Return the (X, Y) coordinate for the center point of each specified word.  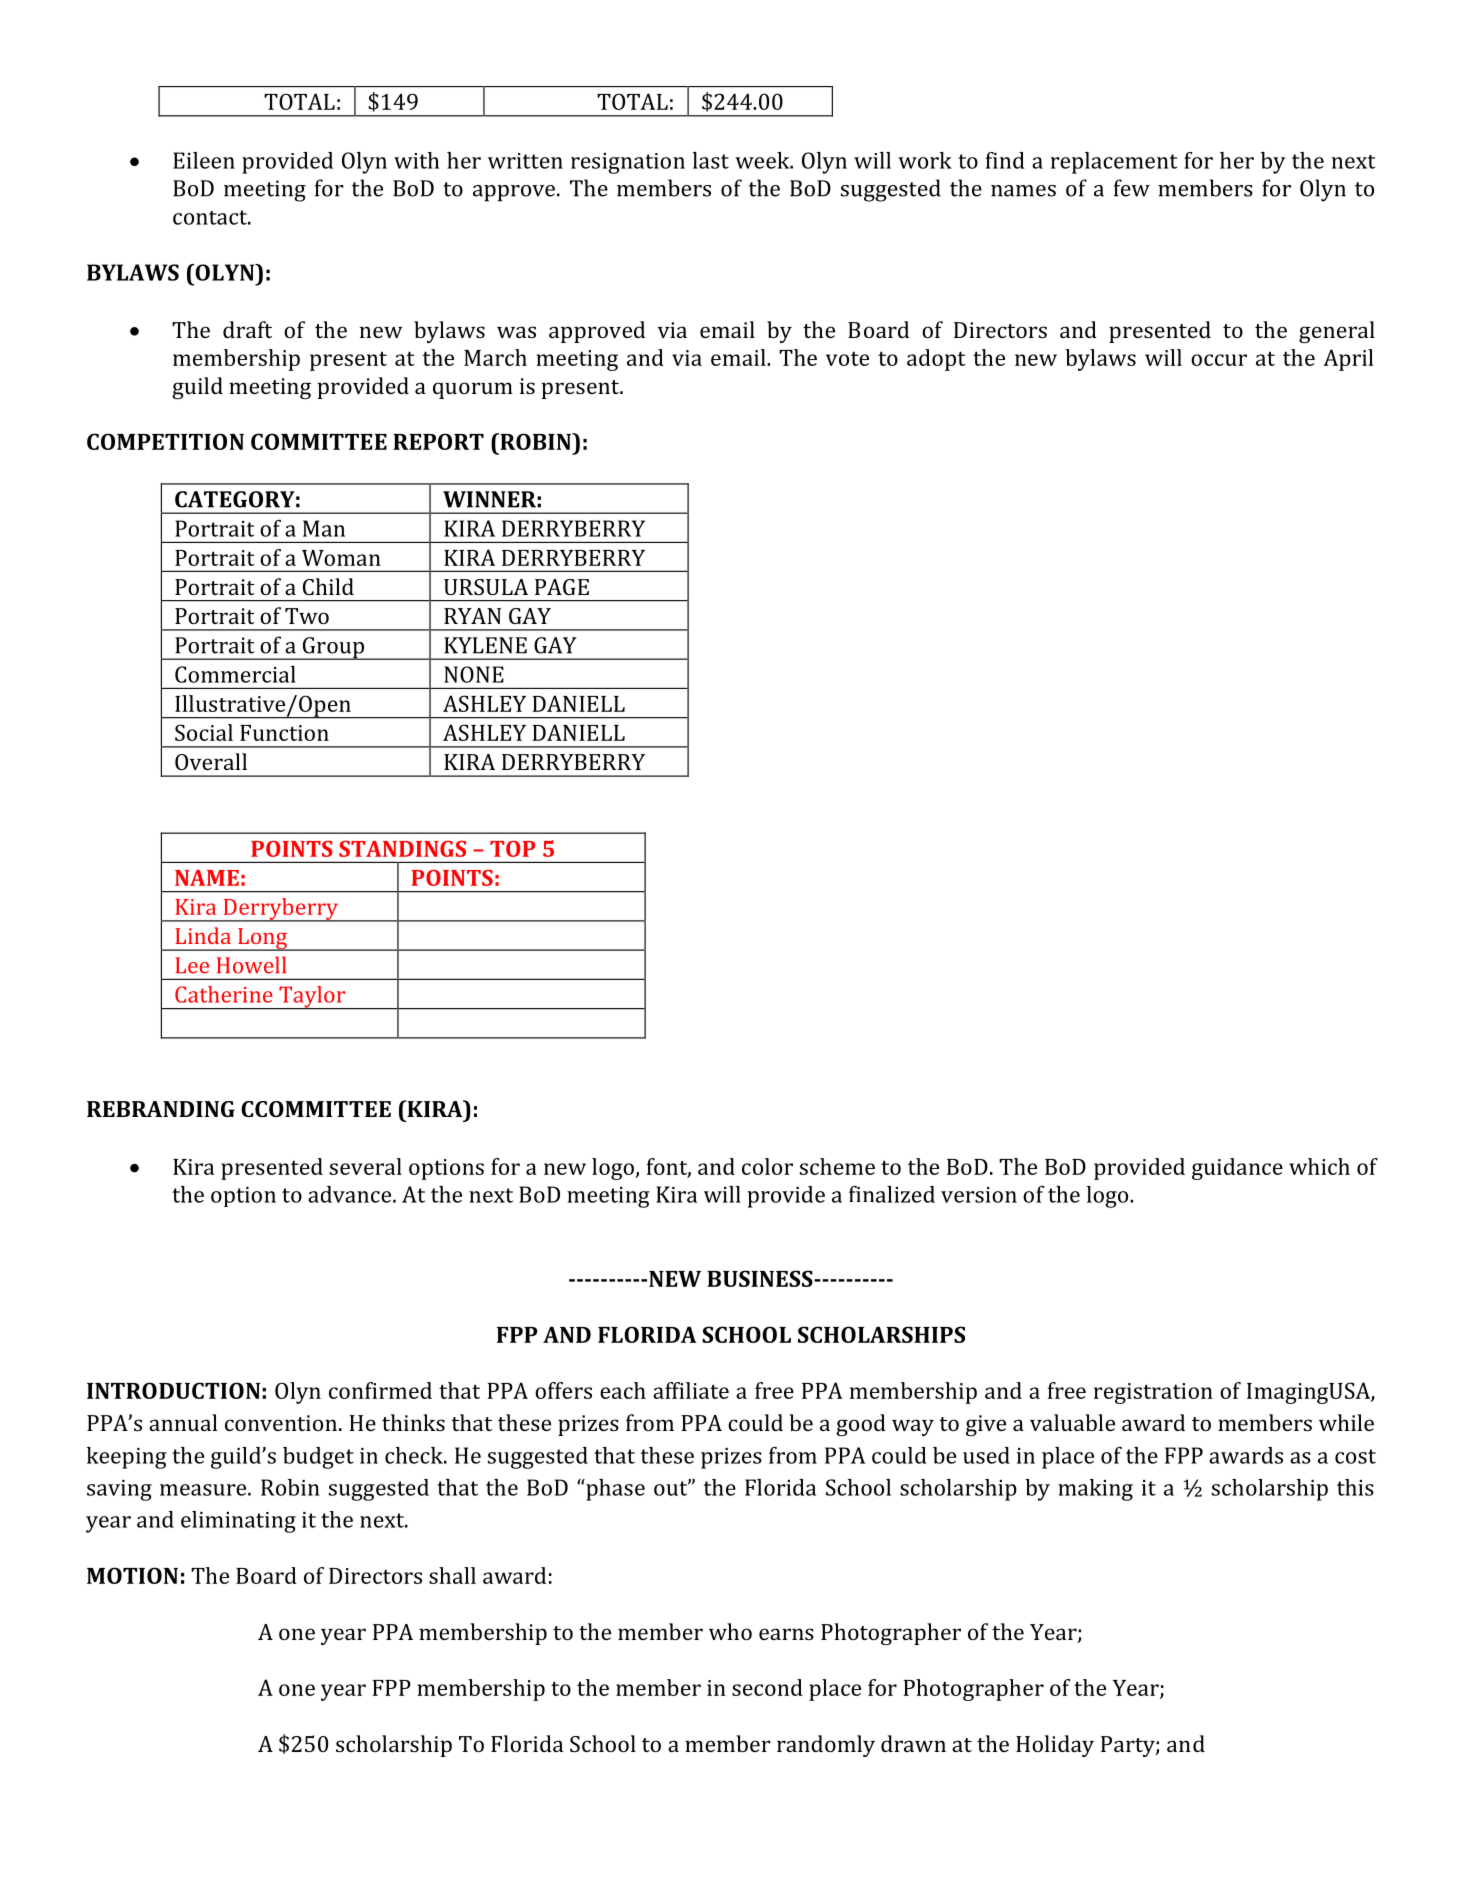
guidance (1237, 1169)
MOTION (132, 1575)
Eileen (204, 160)
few (1132, 188)
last (711, 160)
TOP (512, 849)
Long (262, 939)
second (767, 1687)
